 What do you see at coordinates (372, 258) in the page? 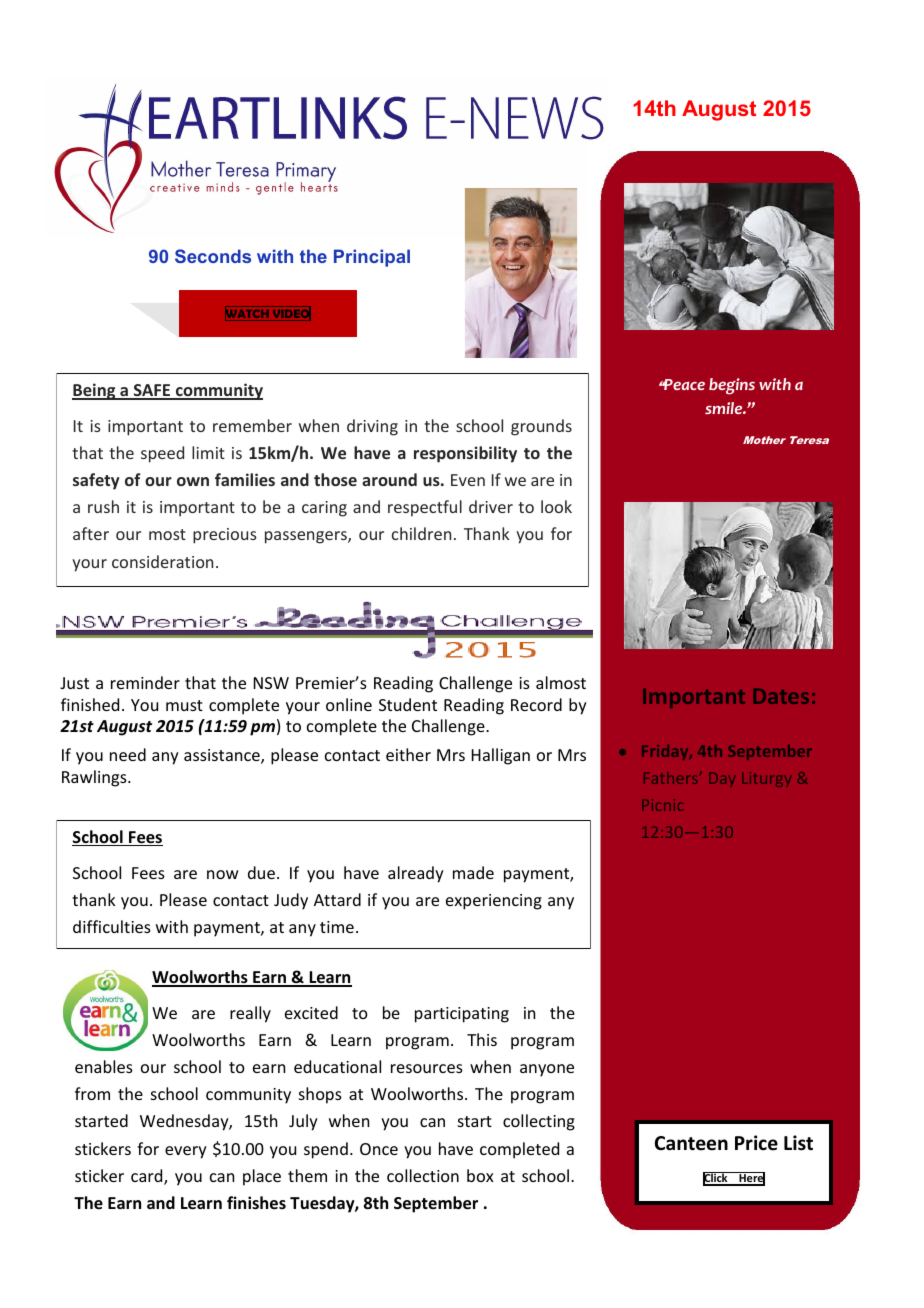
I see `Principal` at bounding box center [372, 258].
